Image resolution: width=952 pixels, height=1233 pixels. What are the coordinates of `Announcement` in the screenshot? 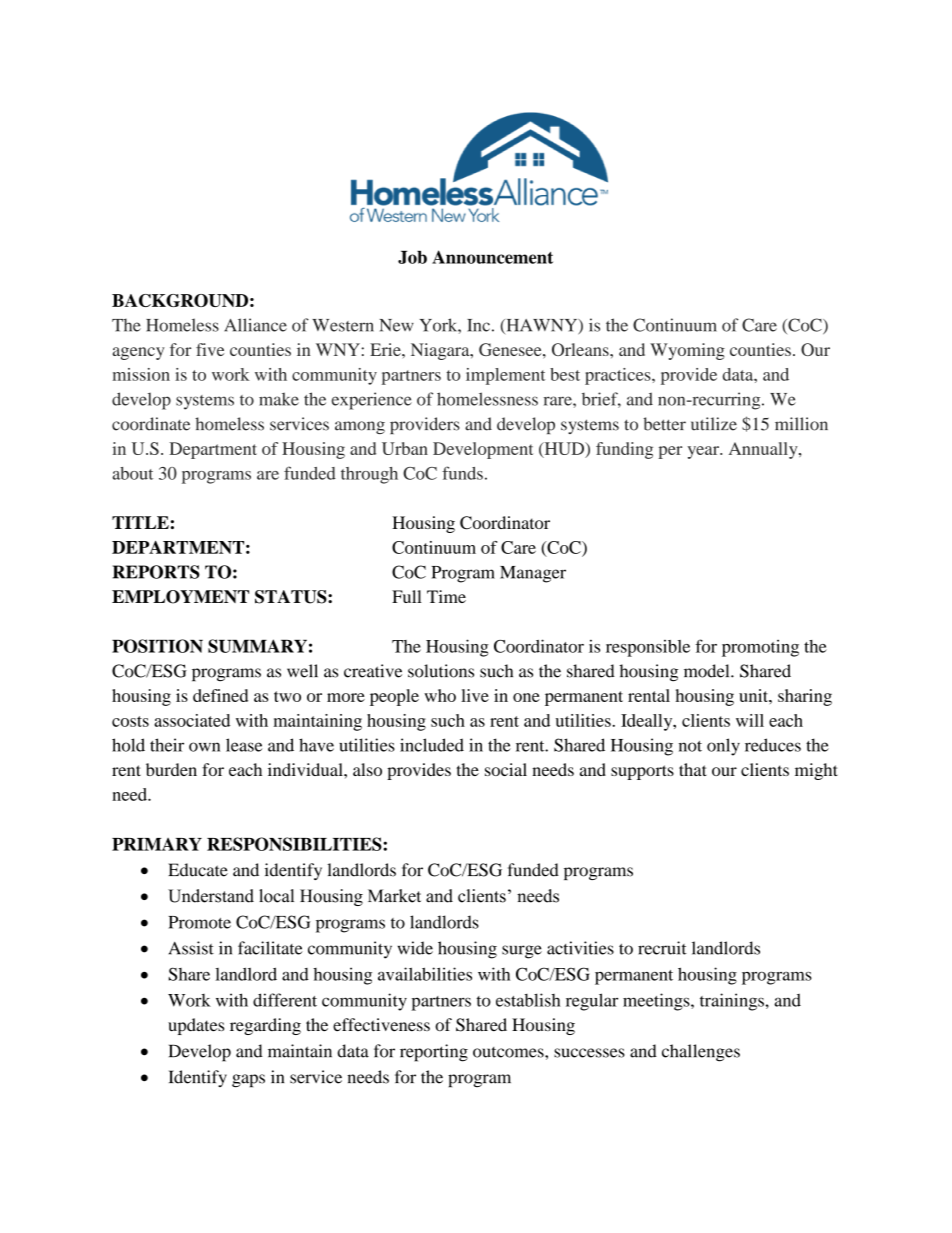 It's located at (492, 257).
